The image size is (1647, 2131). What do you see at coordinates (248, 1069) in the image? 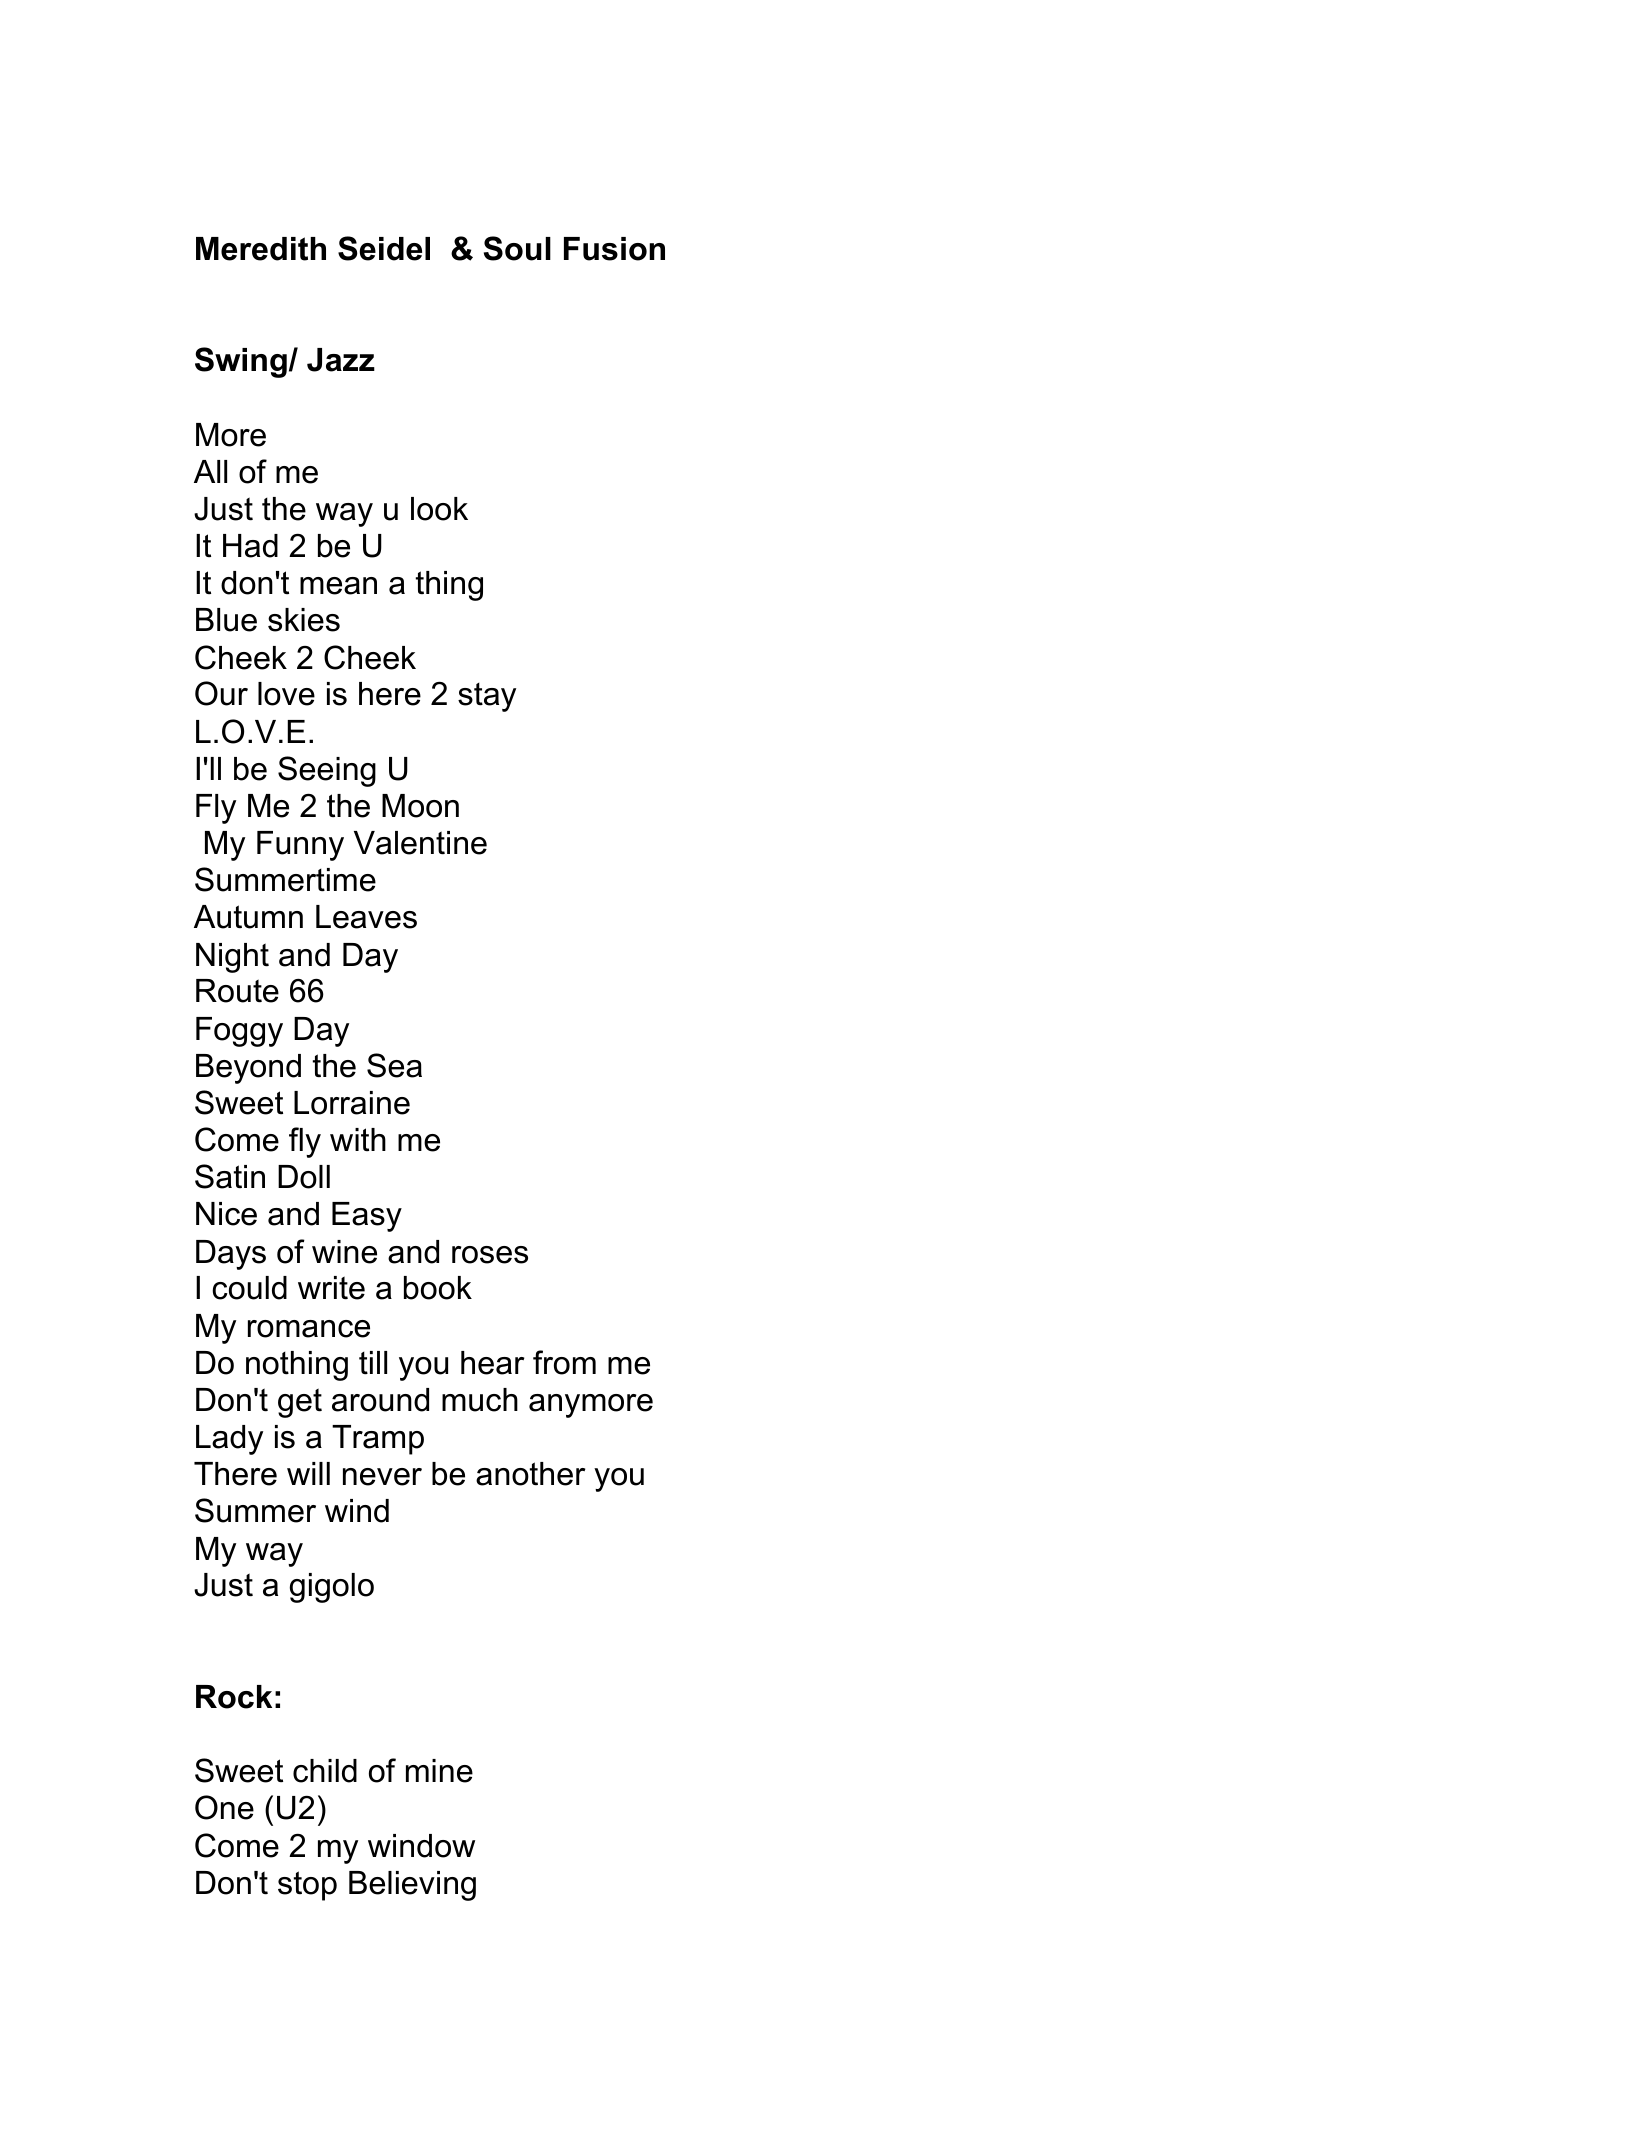
I see `Beyond` at bounding box center [248, 1069].
